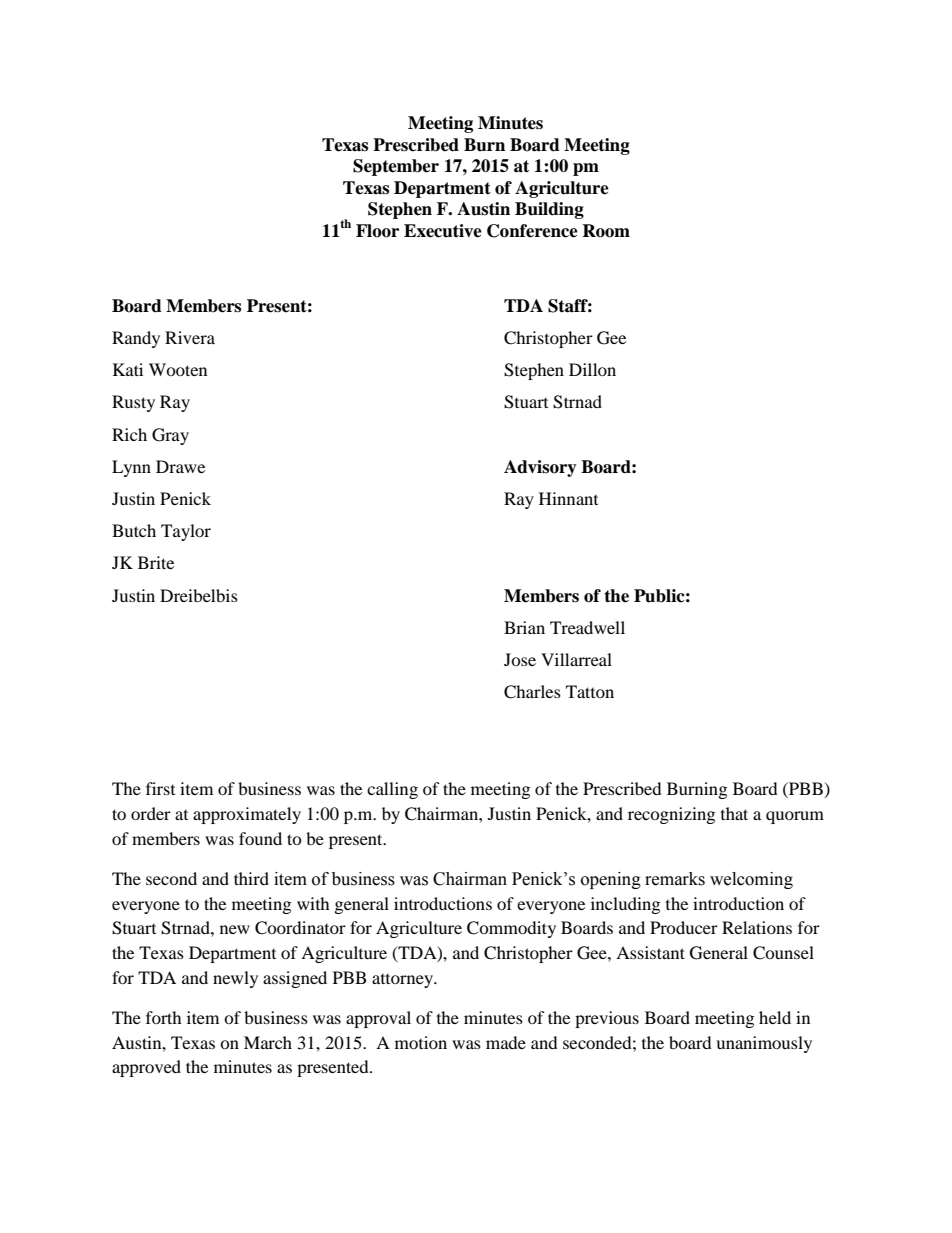 The width and height of the screenshot is (952, 1233). Describe the element at coordinates (377, 231) in the screenshot. I see `Floor` at that location.
